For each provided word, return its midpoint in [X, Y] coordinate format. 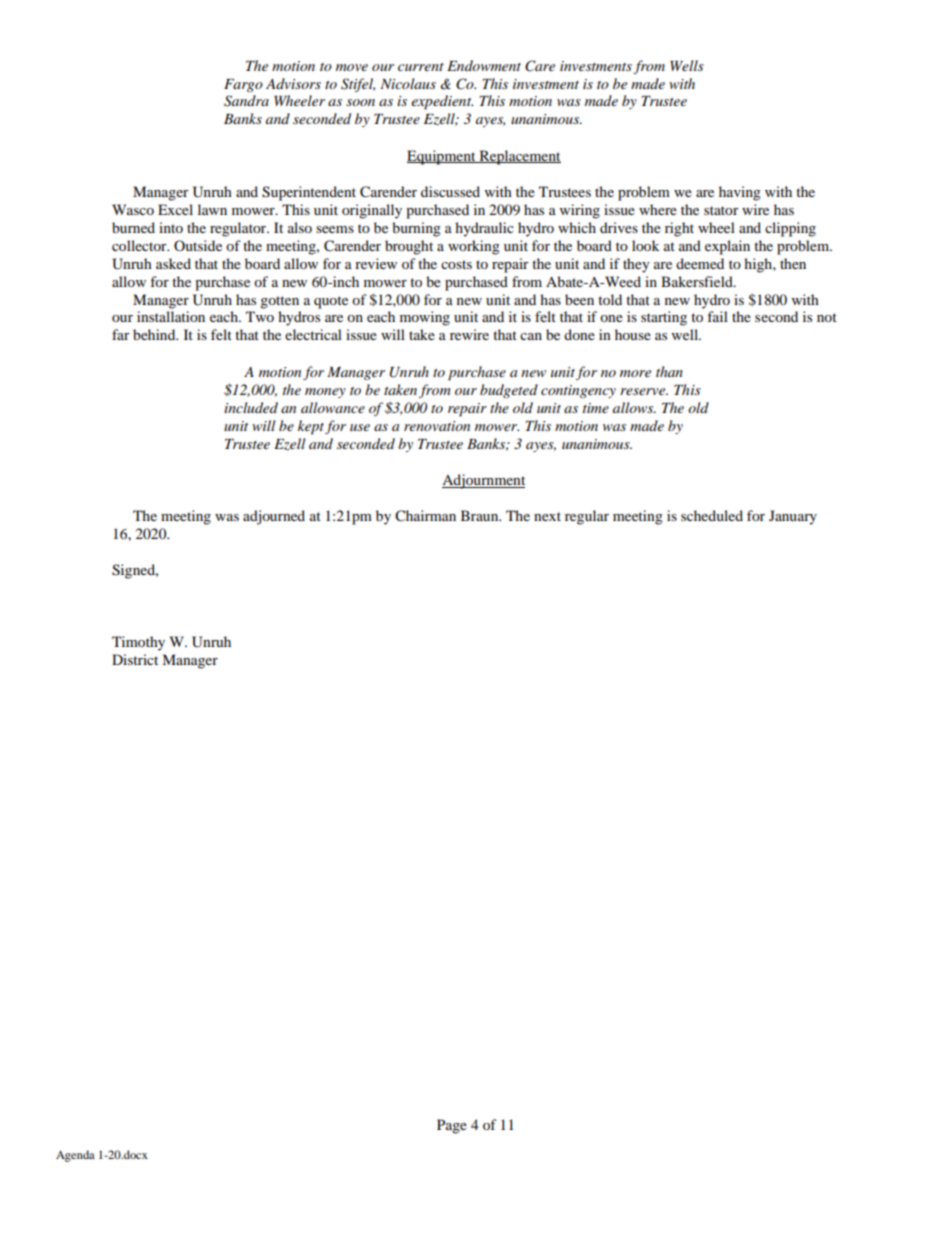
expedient [442, 102]
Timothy [138, 643]
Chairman [425, 516]
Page [452, 1126]
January [793, 517]
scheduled [712, 515]
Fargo [243, 85]
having [740, 193]
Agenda [75, 1156]
